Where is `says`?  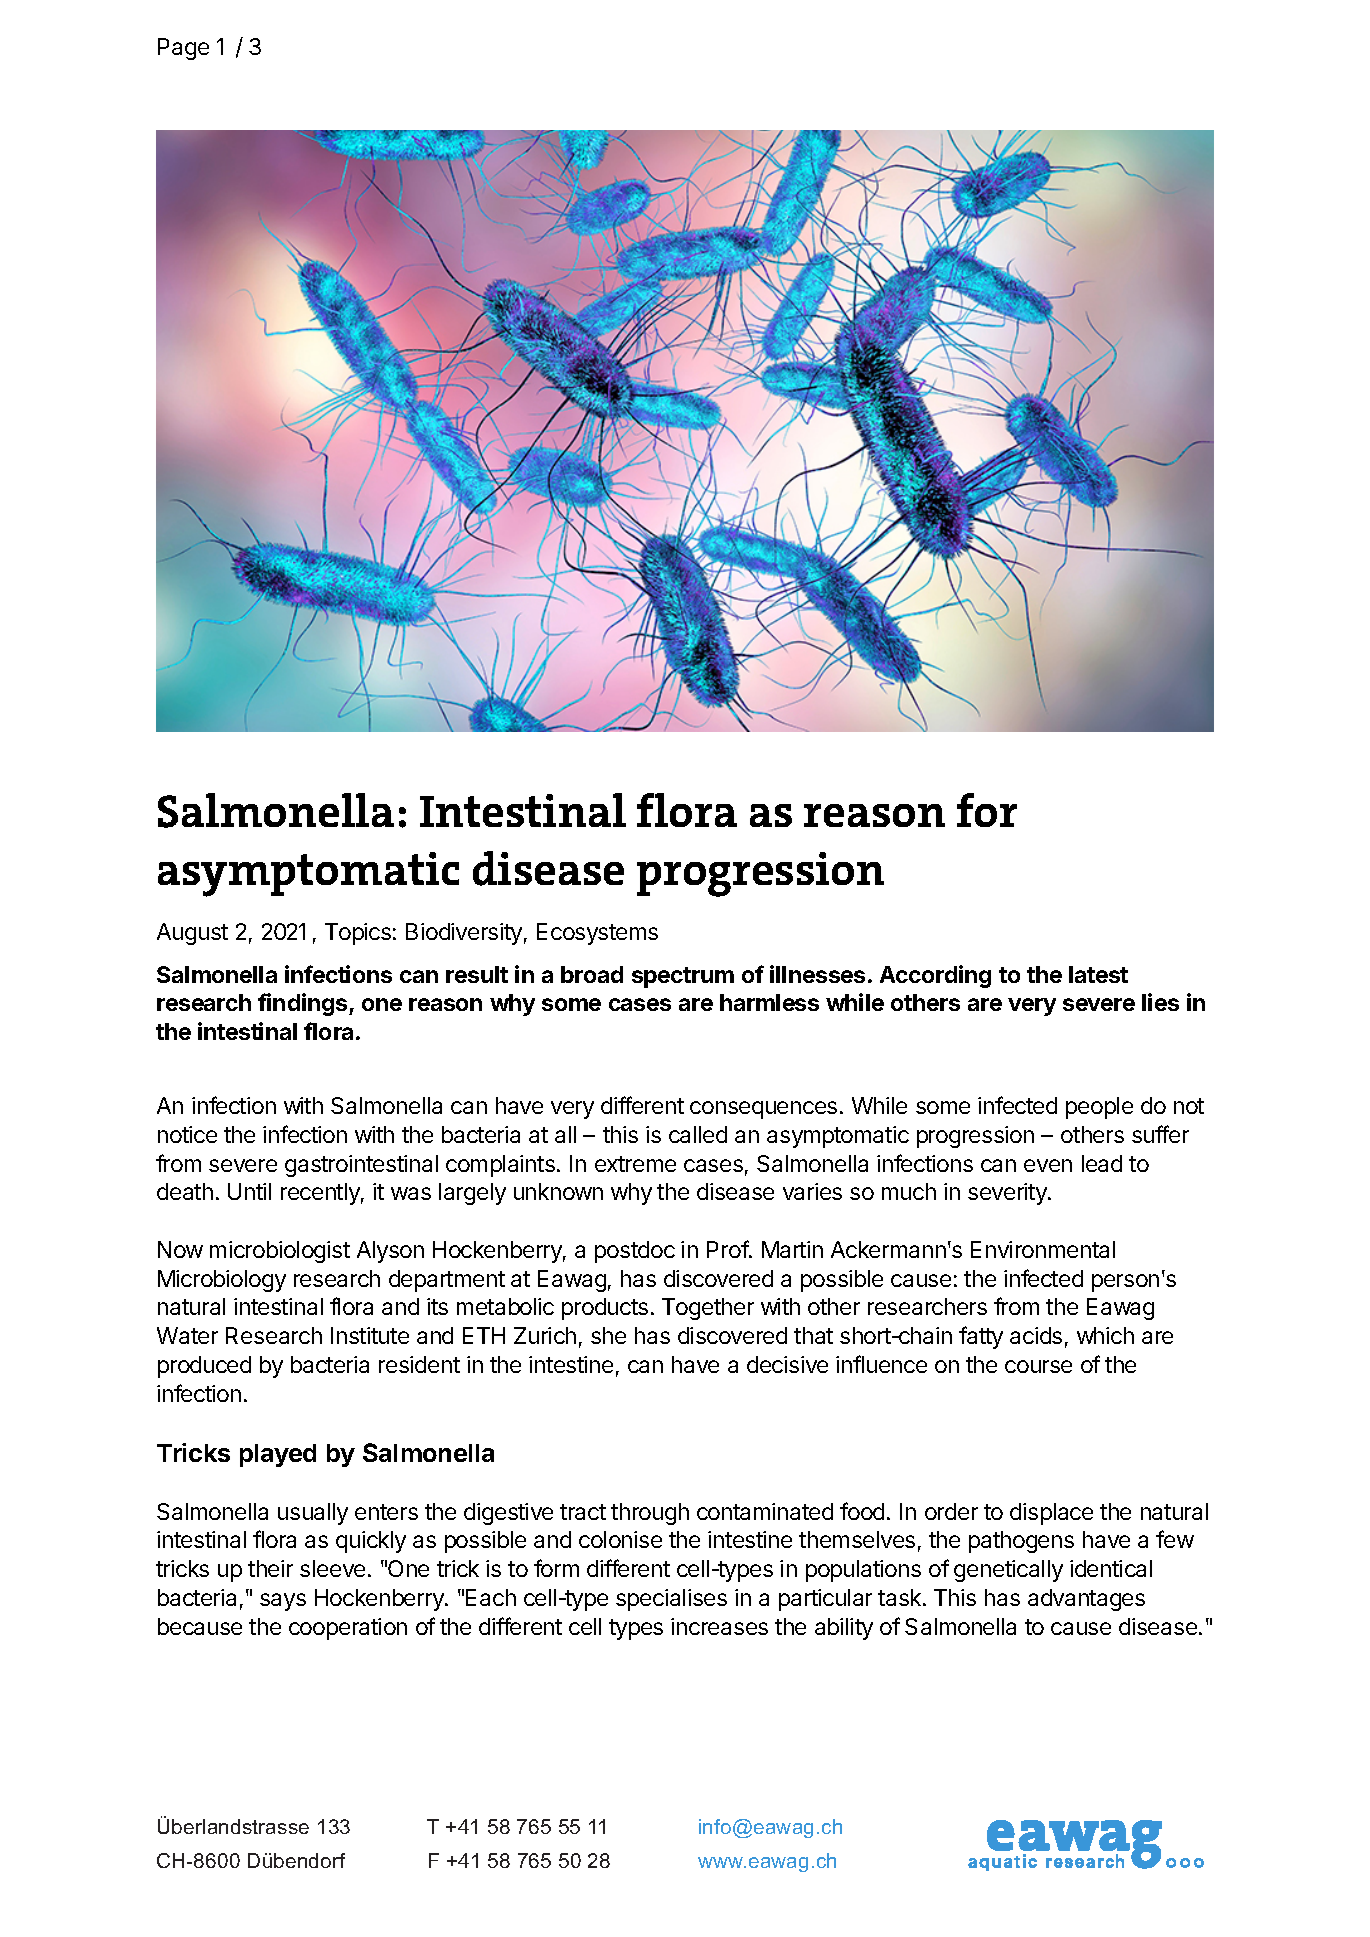 says is located at coordinates (283, 1602).
